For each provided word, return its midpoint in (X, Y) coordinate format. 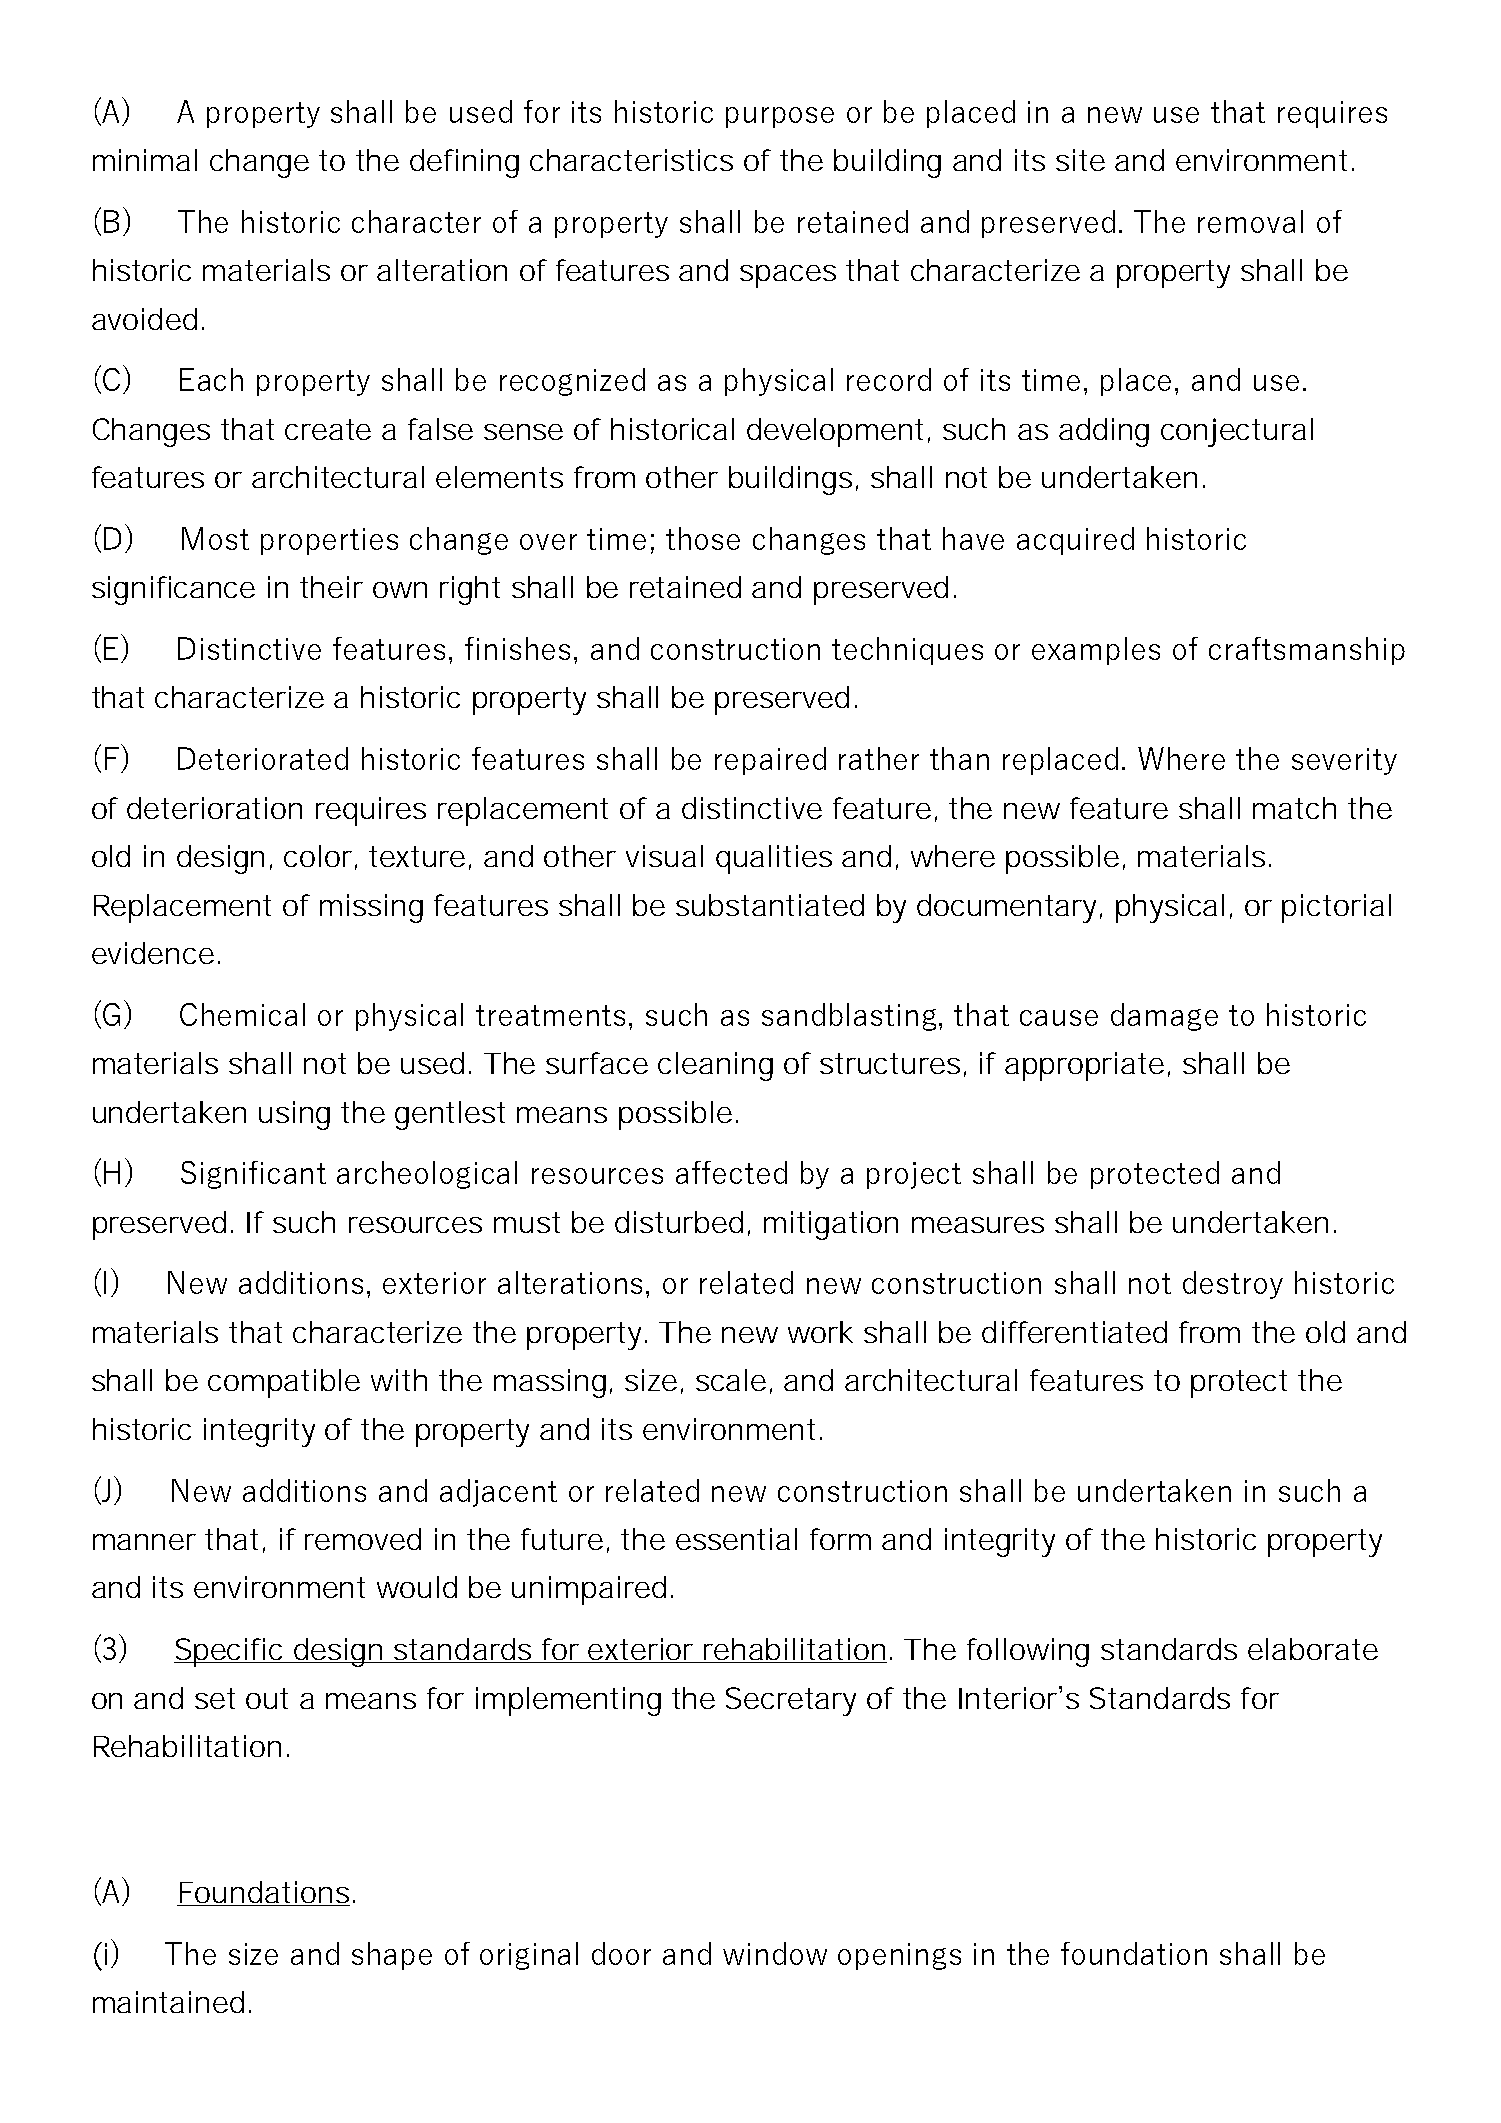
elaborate (1313, 1649)
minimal (145, 160)
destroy (1233, 1285)
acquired (1075, 541)
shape (392, 1956)
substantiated (770, 905)
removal (1250, 221)
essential (736, 1539)
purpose (780, 117)
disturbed (679, 1222)
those (703, 538)
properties (329, 541)
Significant (253, 1175)
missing (371, 908)
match (1294, 808)
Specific (231, 1652)
